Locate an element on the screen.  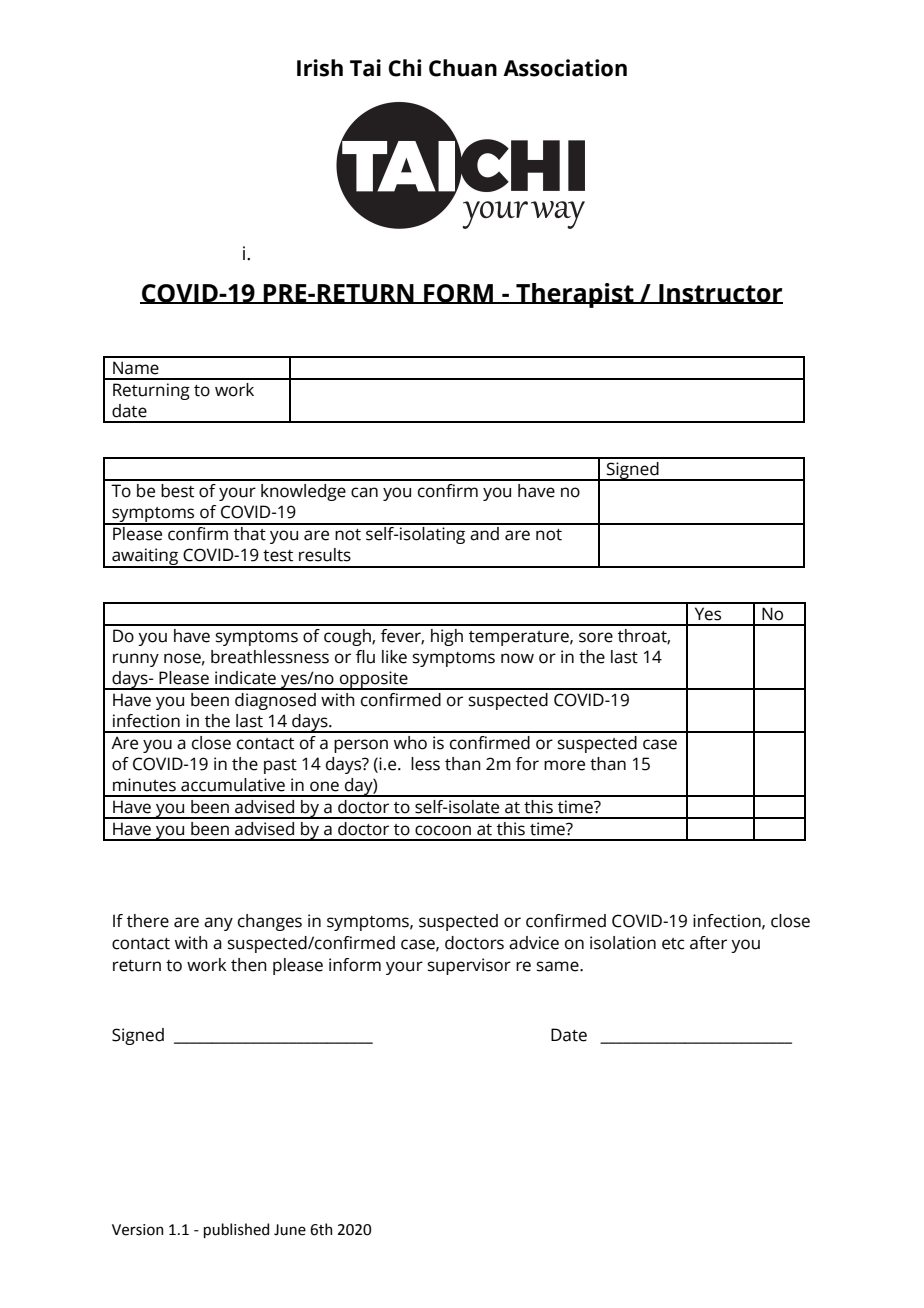
Chi is located at coordinates (405, 68).
